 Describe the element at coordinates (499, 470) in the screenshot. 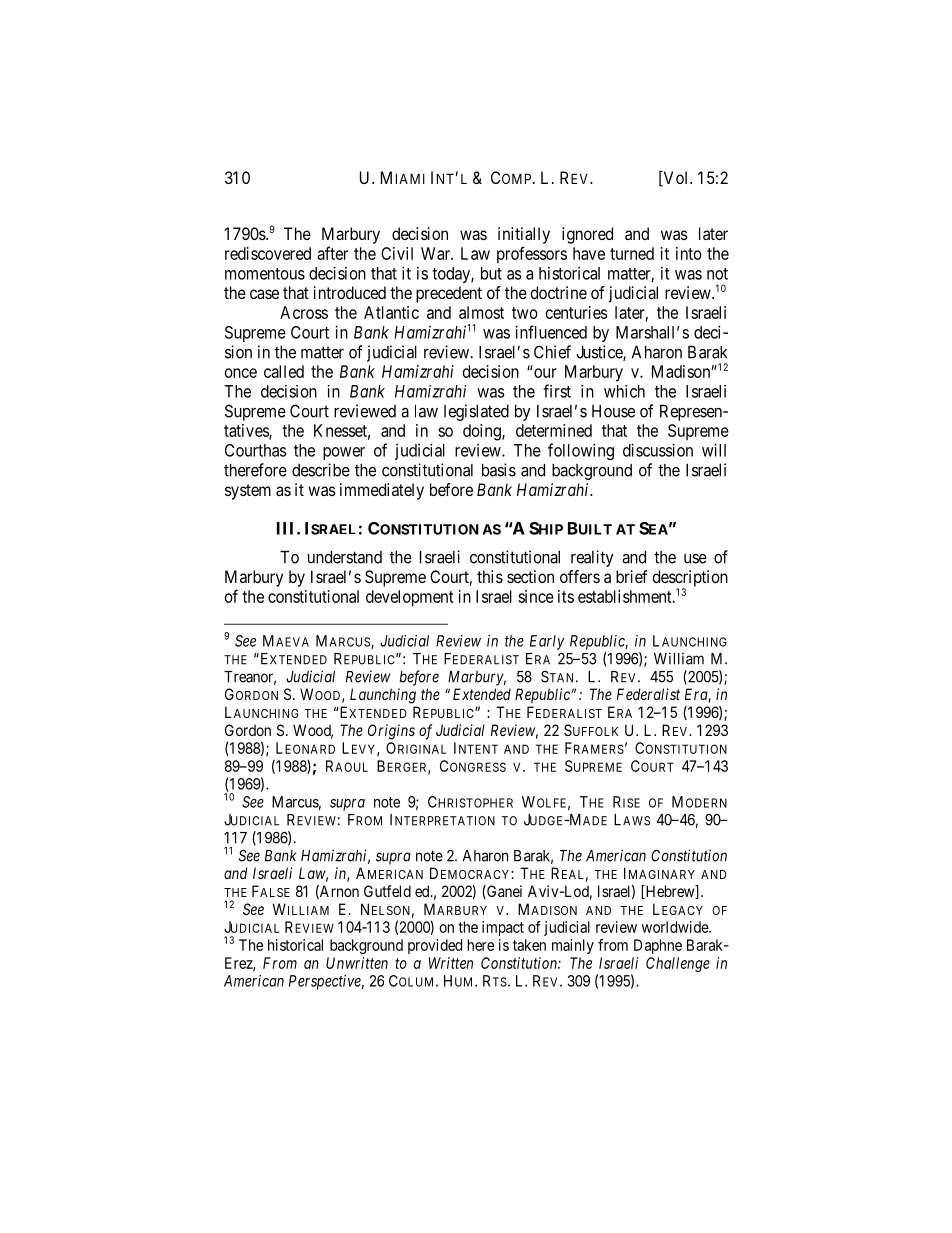

I see `basis` at that location.
